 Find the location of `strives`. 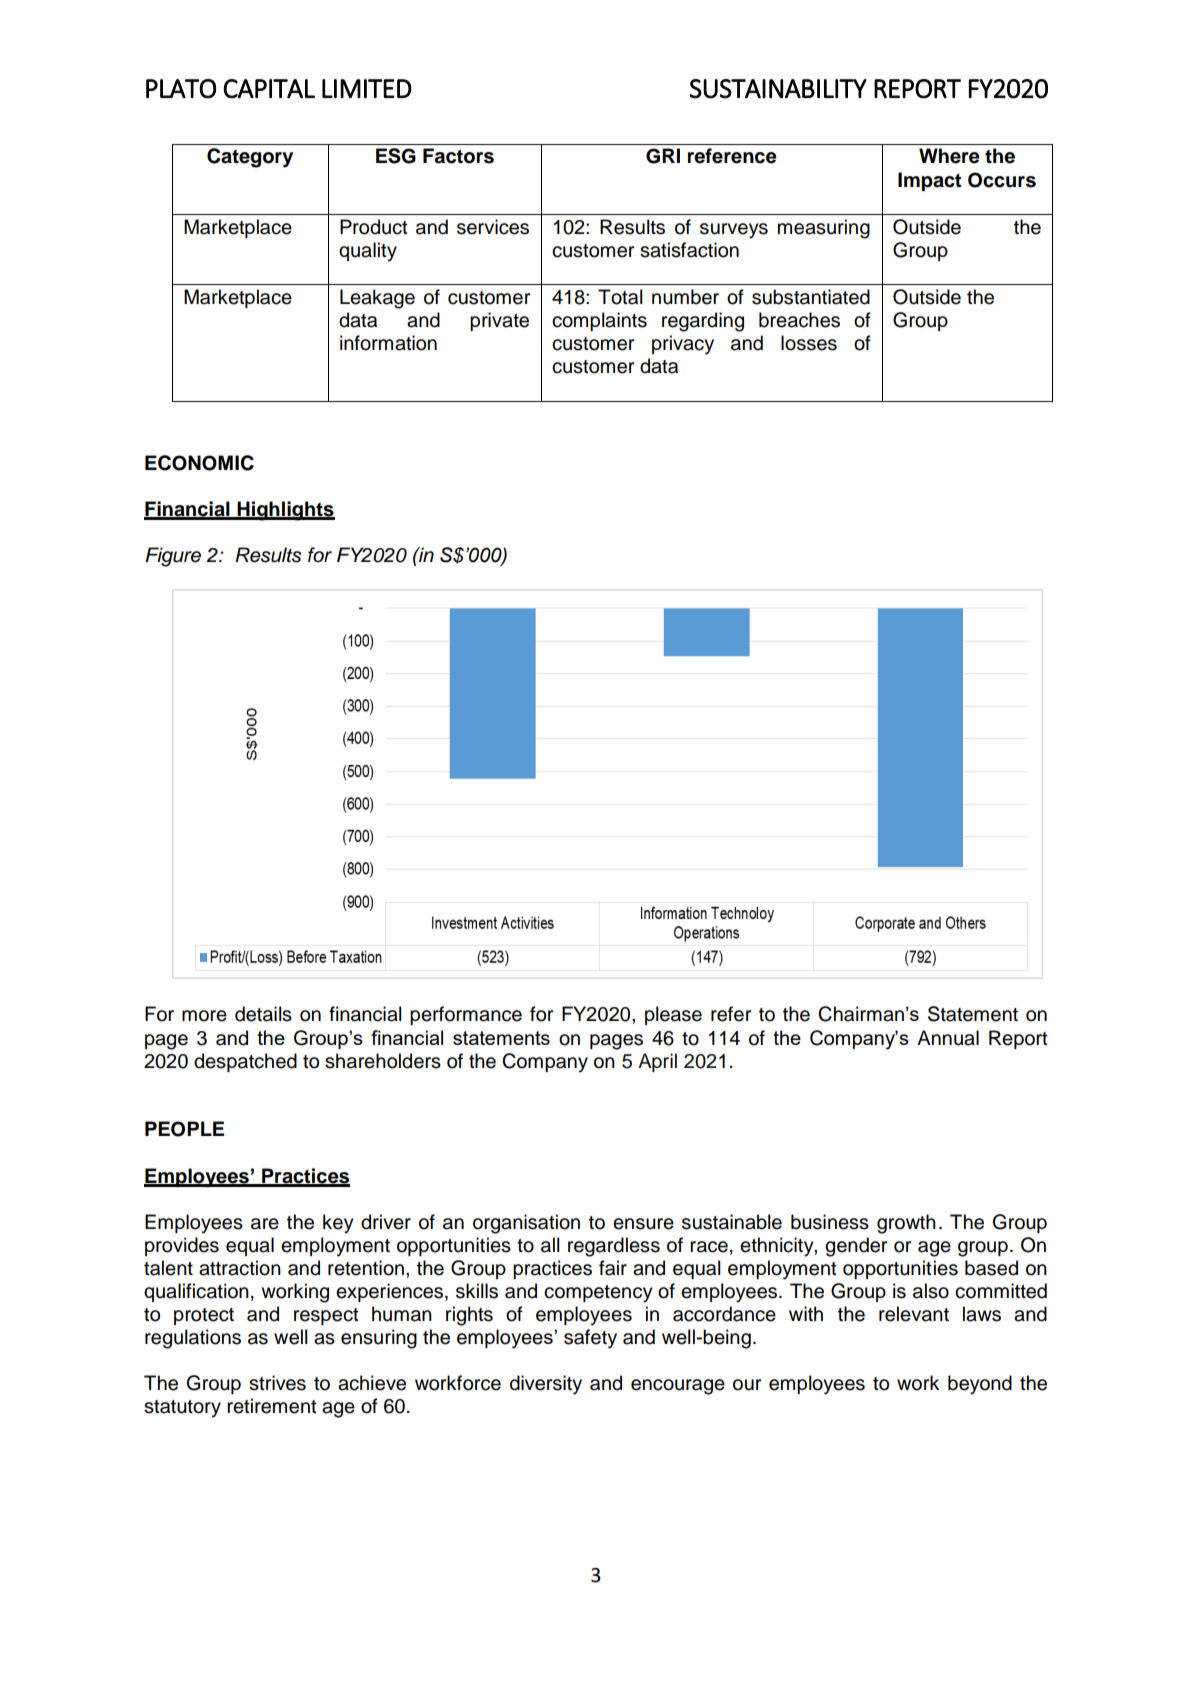

strives is located at coordinates (277, 1383).
